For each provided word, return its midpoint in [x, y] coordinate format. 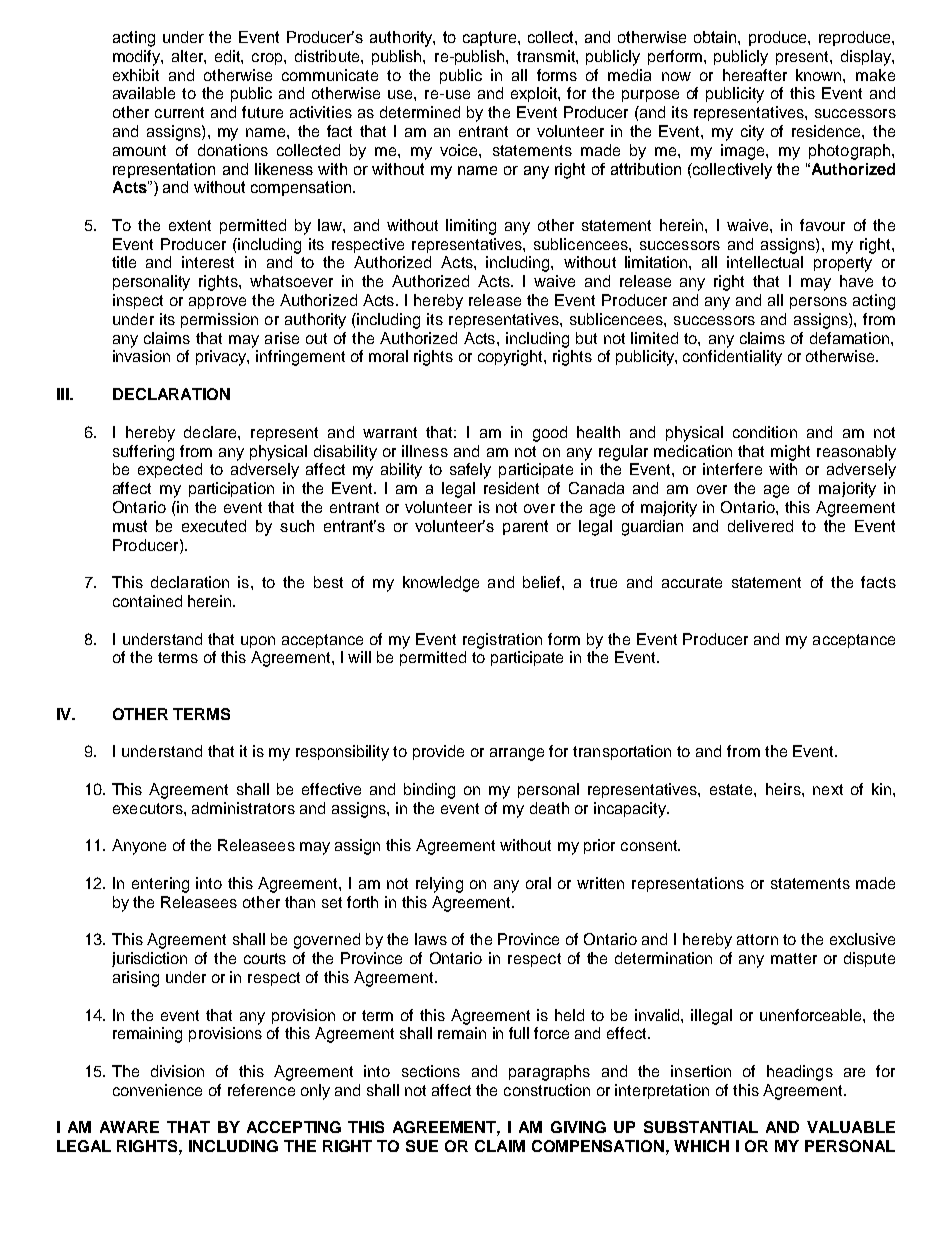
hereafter [755, 75]
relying [439, 885]
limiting [471, 227]
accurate [692, 582]
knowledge [441, 584]
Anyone [139, 847]
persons [818, 303]
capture [491, 38]
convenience [157, 1090]
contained [147, 601]
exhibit [136, 75]
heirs [784, 789]
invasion [141, 356]
